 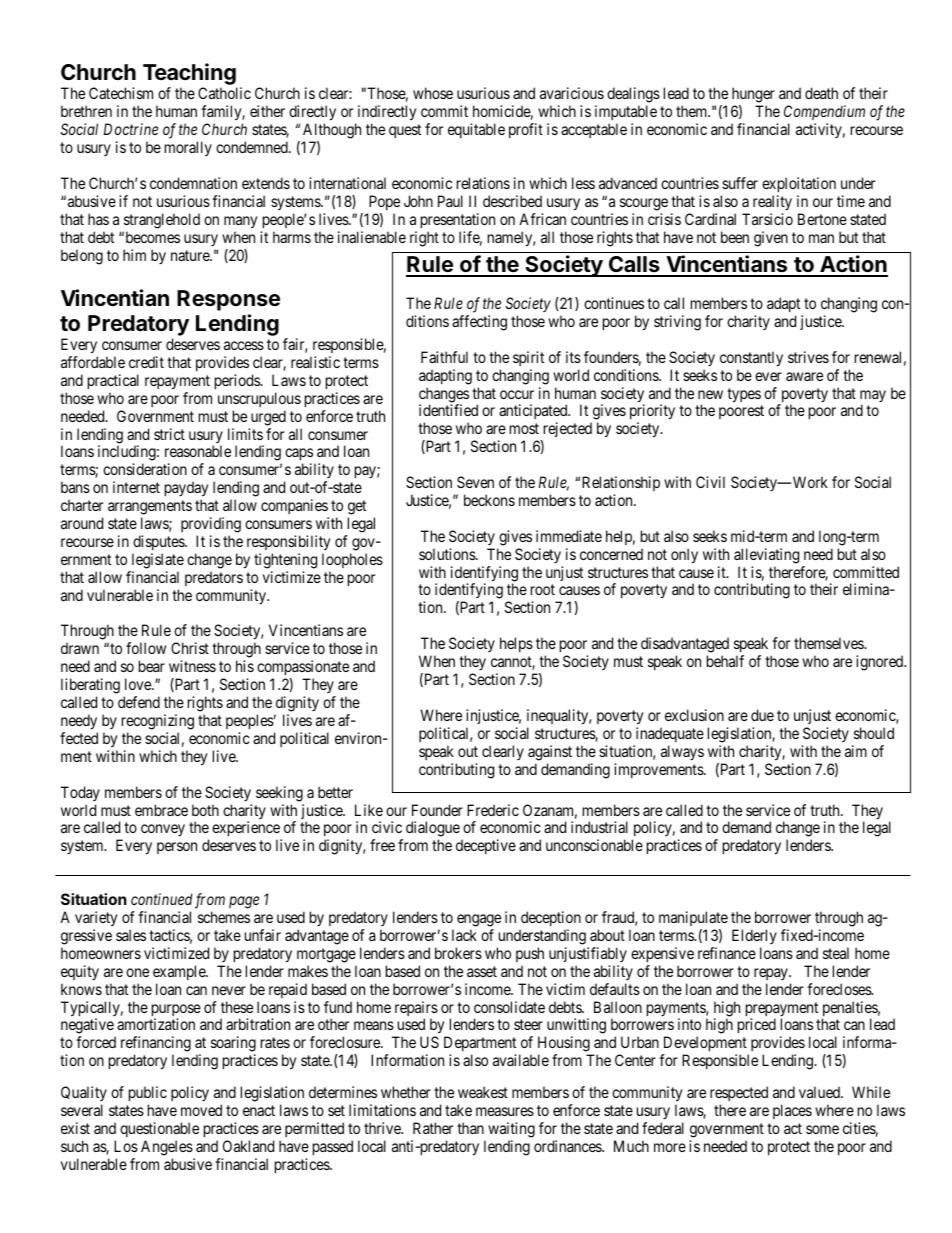 What do you see at coordinates (470, 1128) in the screenshot?
I see `than` at bounding box center [470, 1128].
